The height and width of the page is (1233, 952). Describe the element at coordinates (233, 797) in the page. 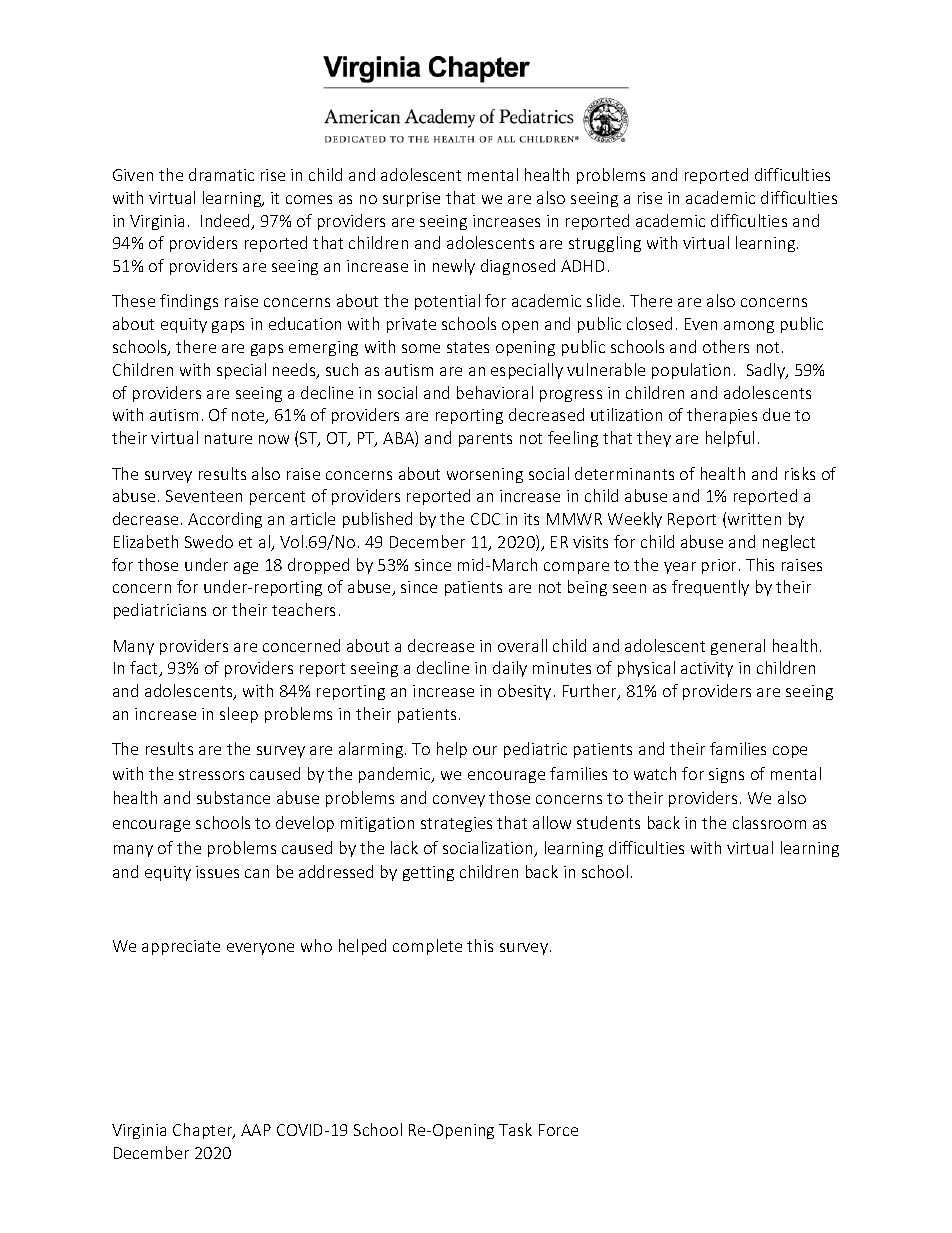

I see `substance` at that location.
